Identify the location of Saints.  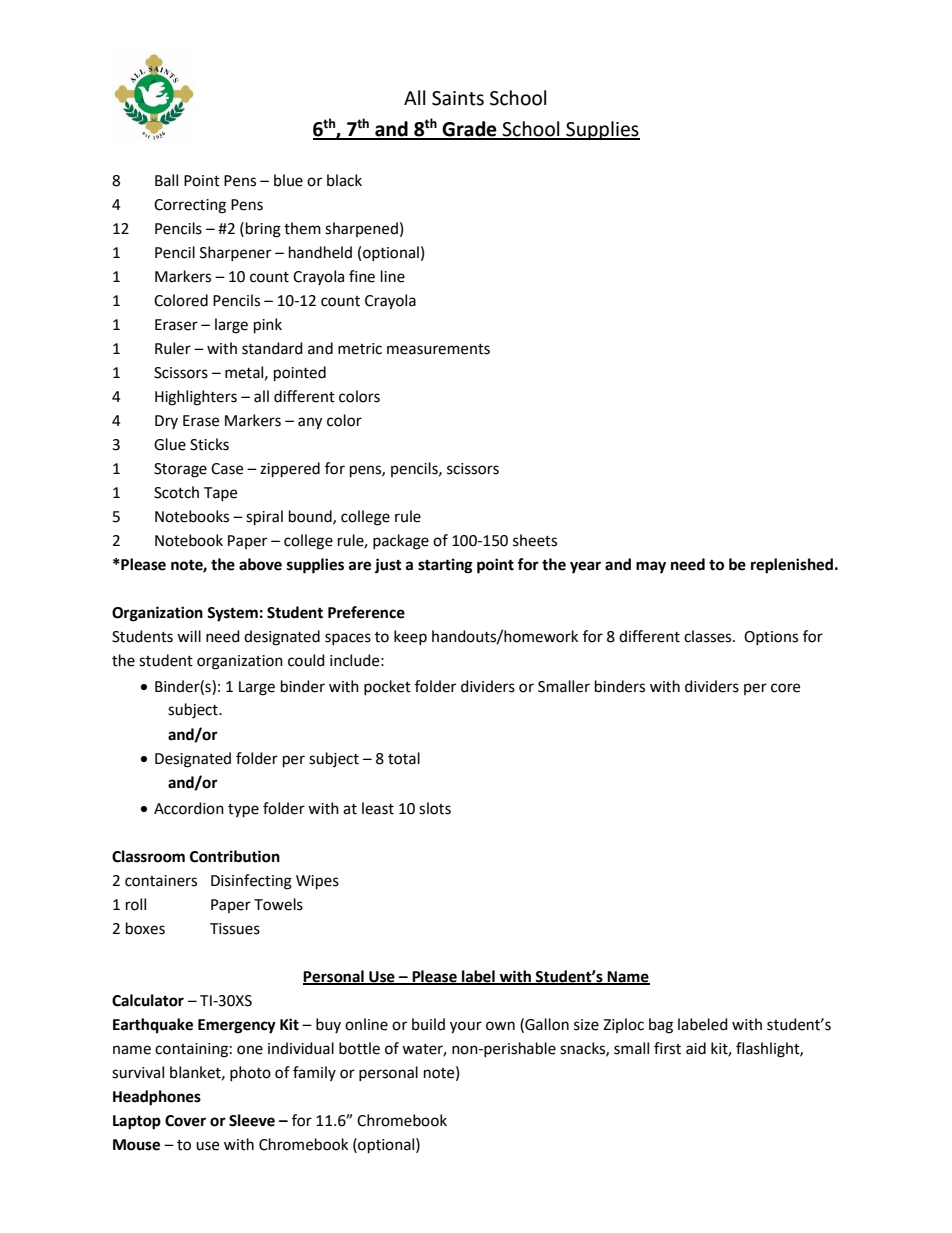
(458, 98).
